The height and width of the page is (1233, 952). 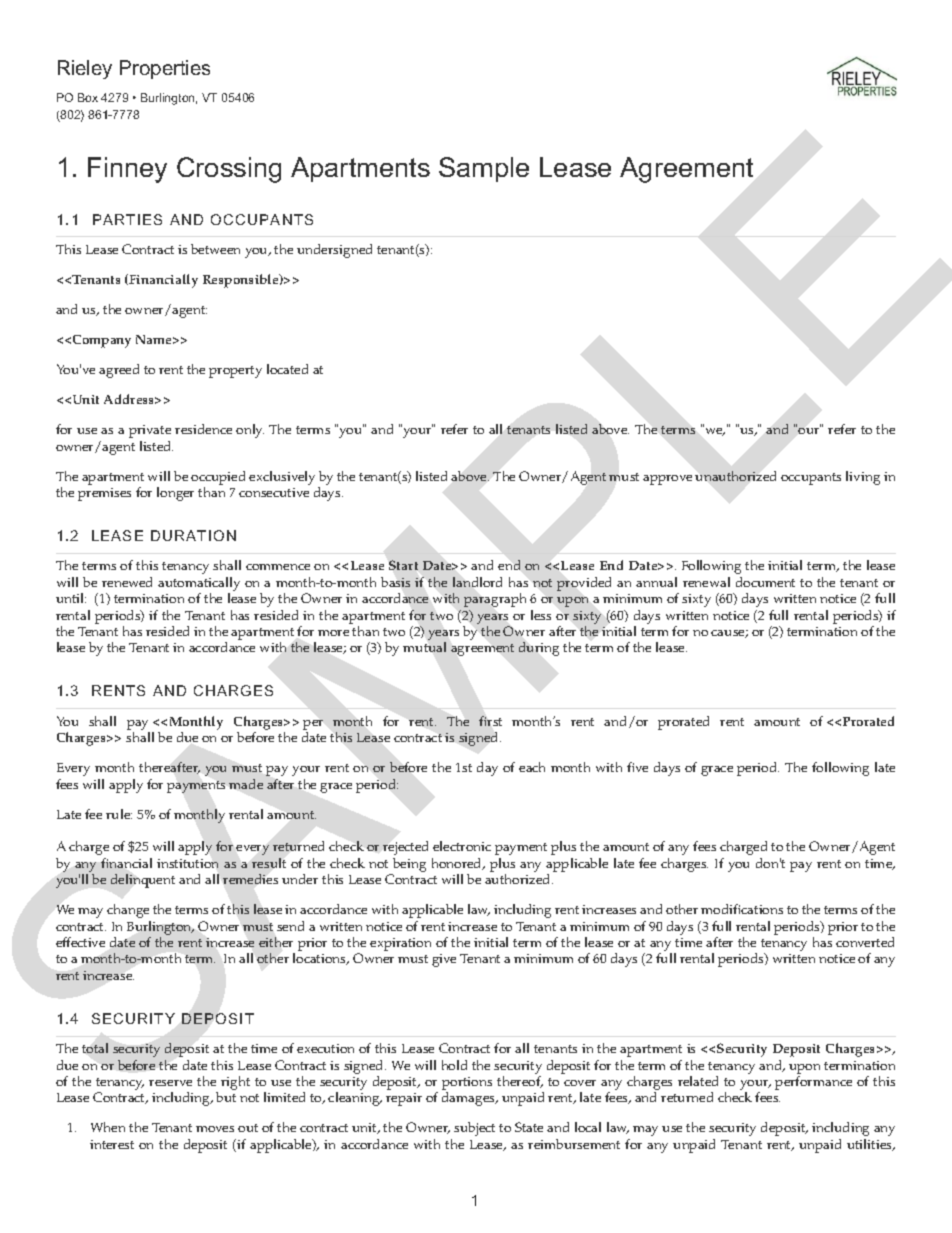 I want to click on exclusively, so click(x=282, y=478).
